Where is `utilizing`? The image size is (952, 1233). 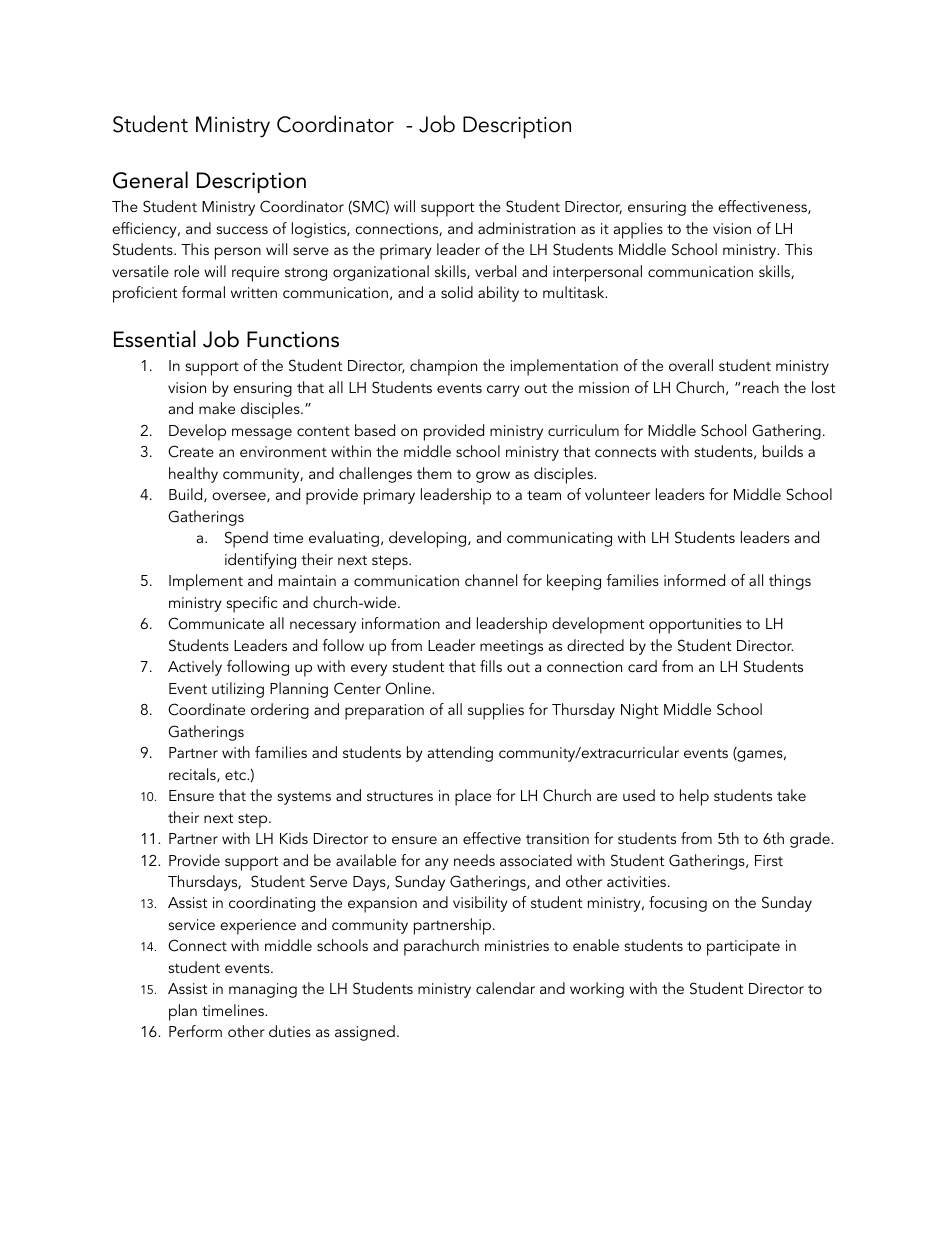
utilizing is located at coordinates (238, 690).
